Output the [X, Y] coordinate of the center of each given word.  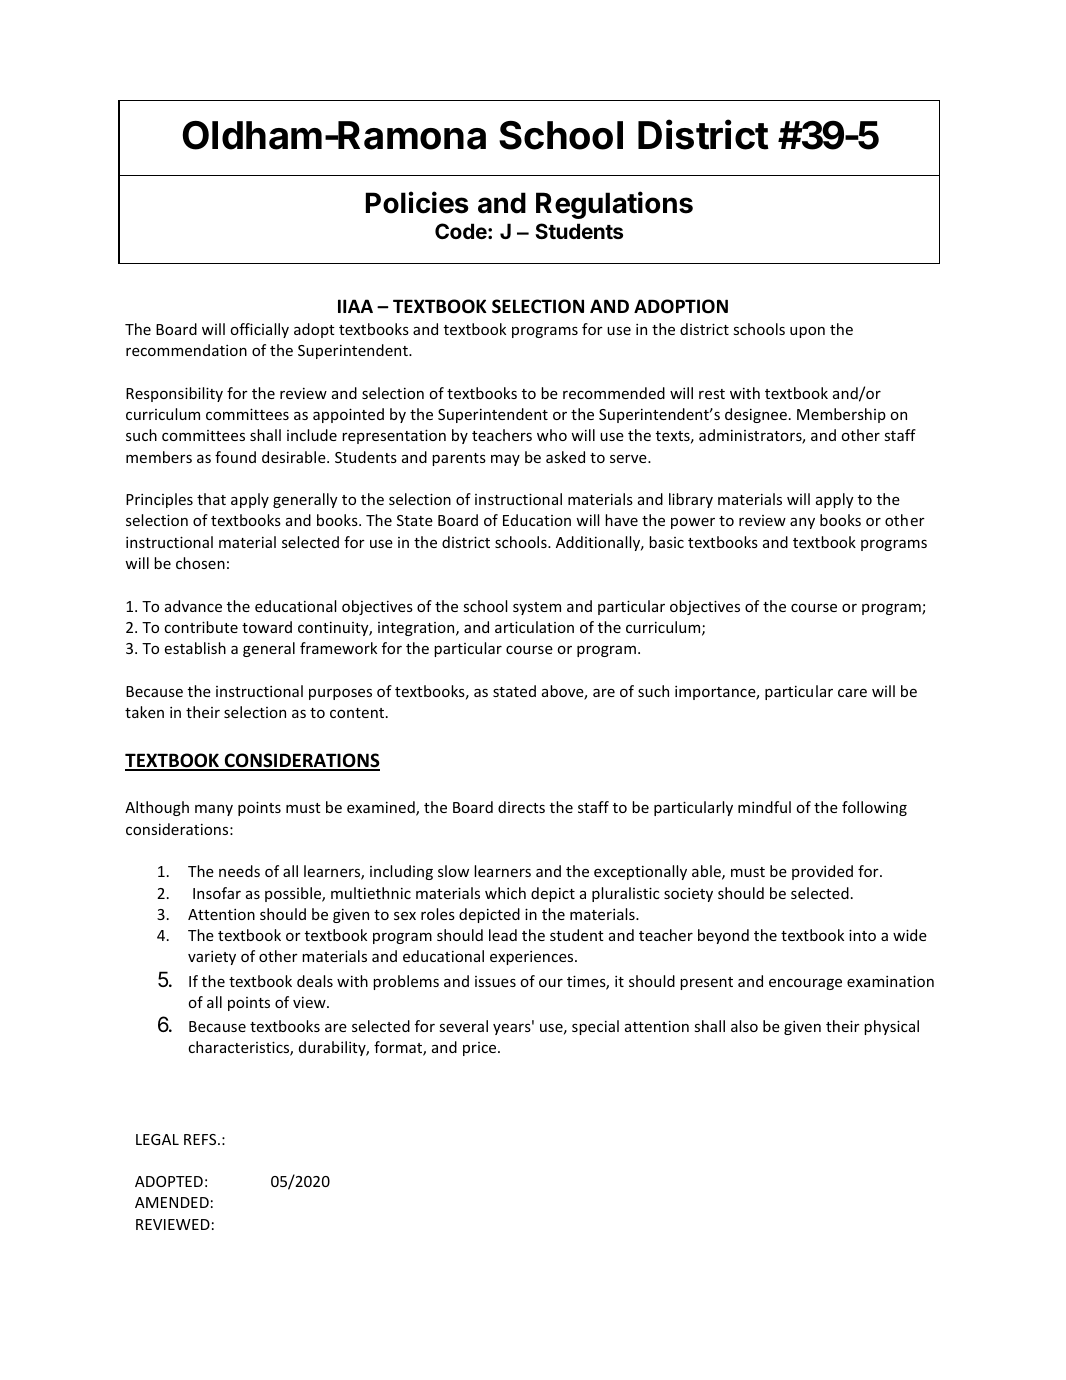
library [691, 500]
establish [195, 648]
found [235, 457]
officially [260, 330]
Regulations [614, 205]
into [862, 935]
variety [212, 958]
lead [503, 935]
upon [807, 332]
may [505, 460]
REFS [201, 1139]
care [852, 692]
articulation [534, 627]
